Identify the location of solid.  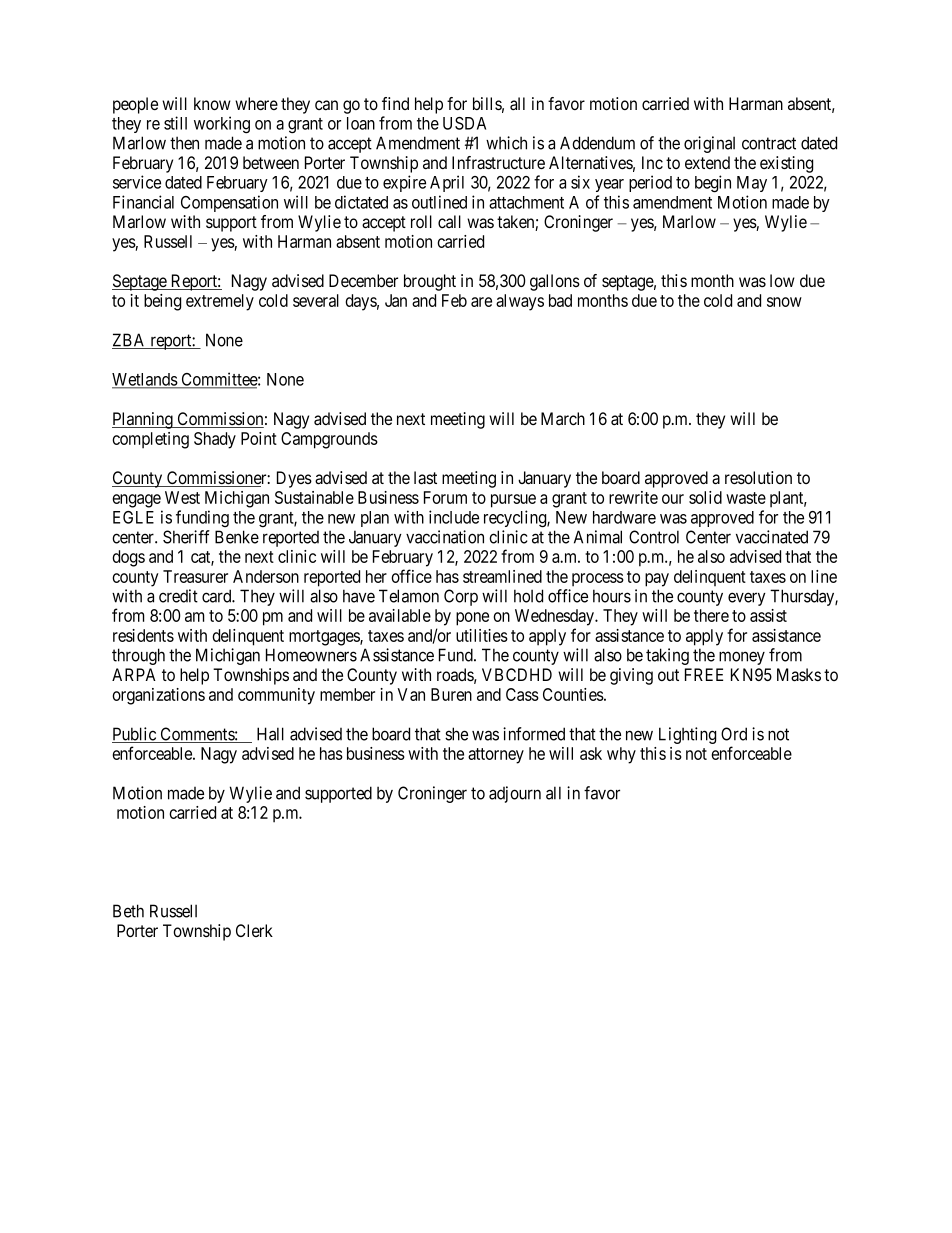
(705, 497).
